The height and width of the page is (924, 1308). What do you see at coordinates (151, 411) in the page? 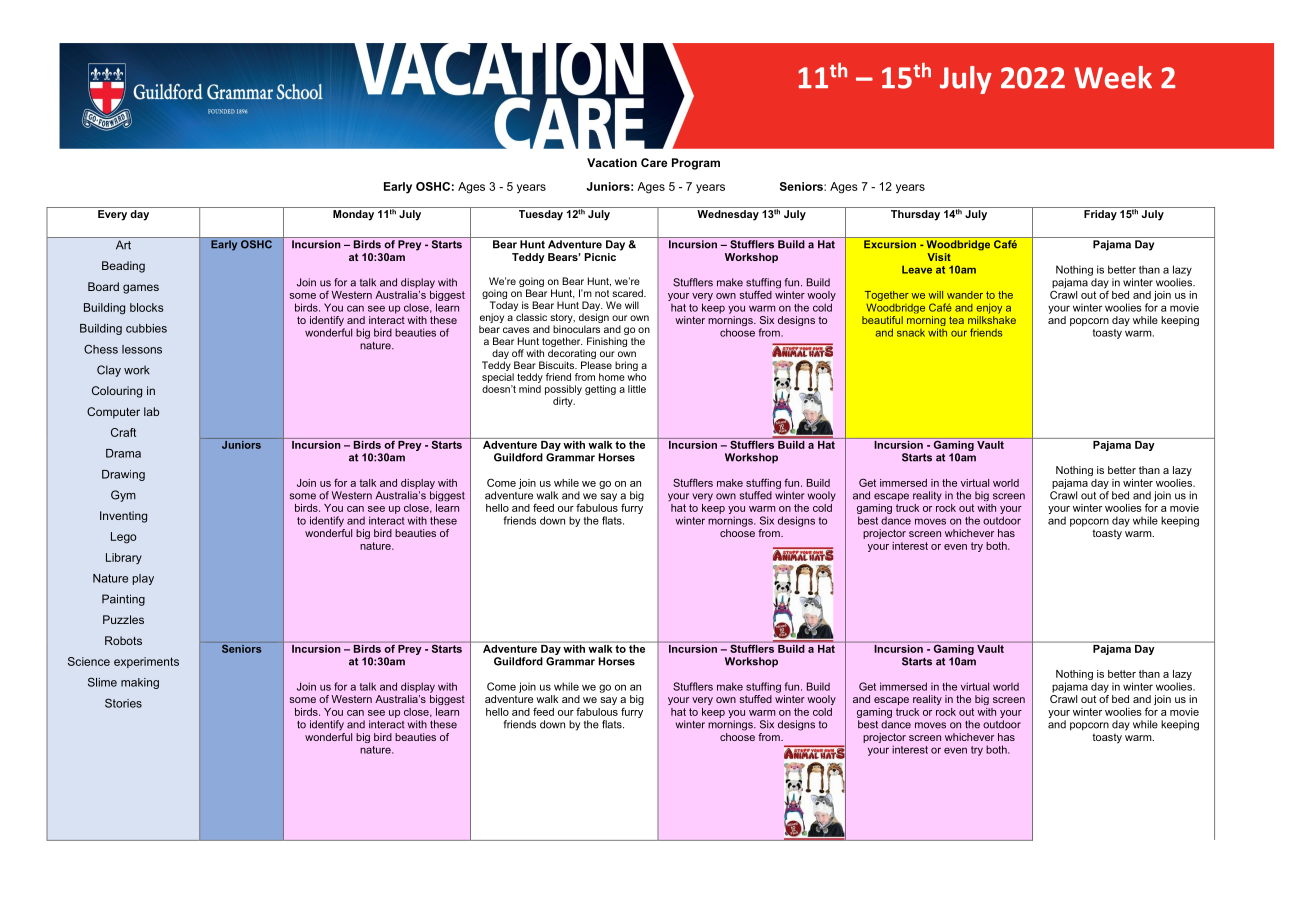
I see `lab` at bounding box center [151, 411].
